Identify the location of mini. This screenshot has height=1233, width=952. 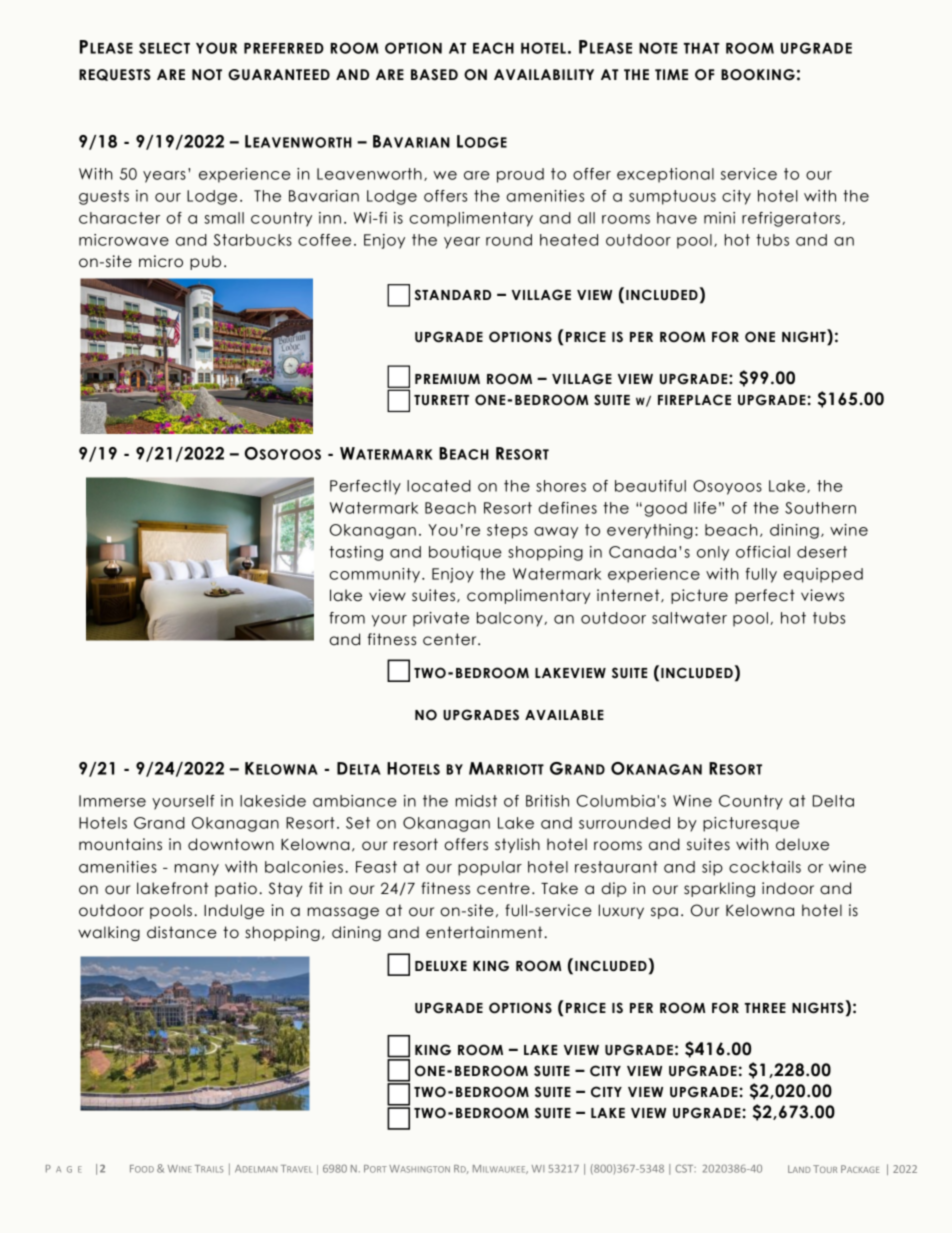
(719, 218).
